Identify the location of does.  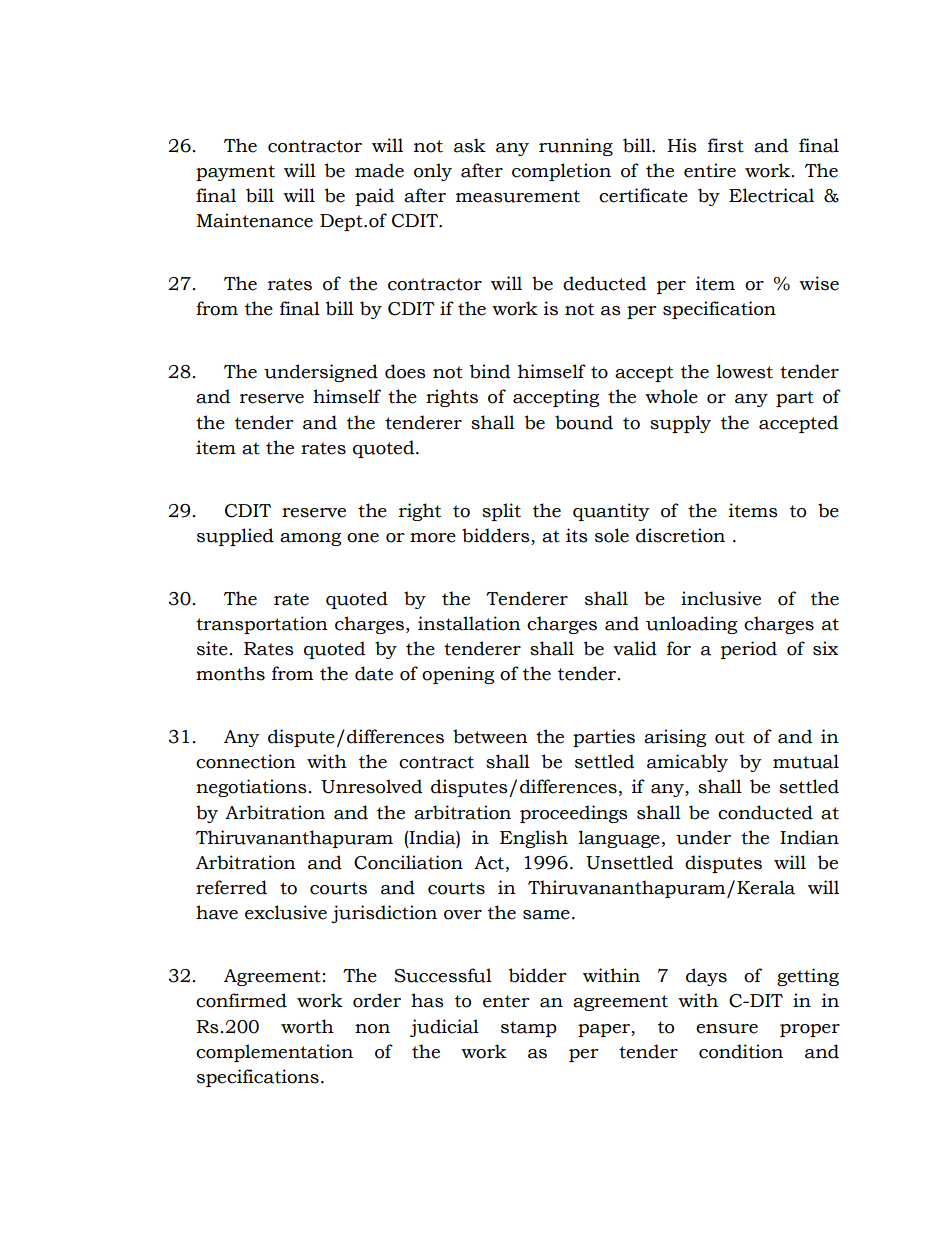
(405, 371).
